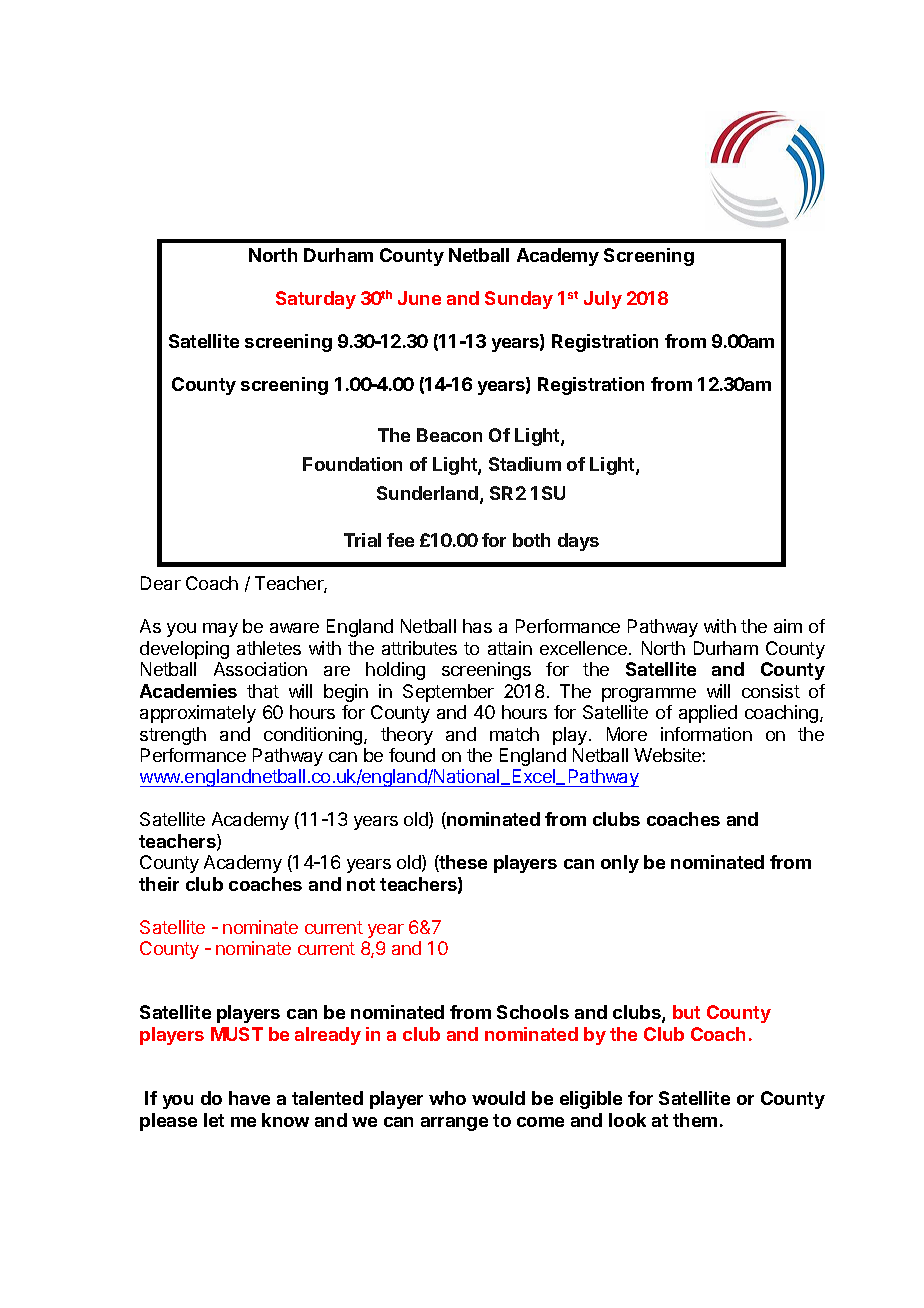 The image size is (924, 1308). Describe the element at coordinates (249, 1098) in the document. I see `have` at that location.
